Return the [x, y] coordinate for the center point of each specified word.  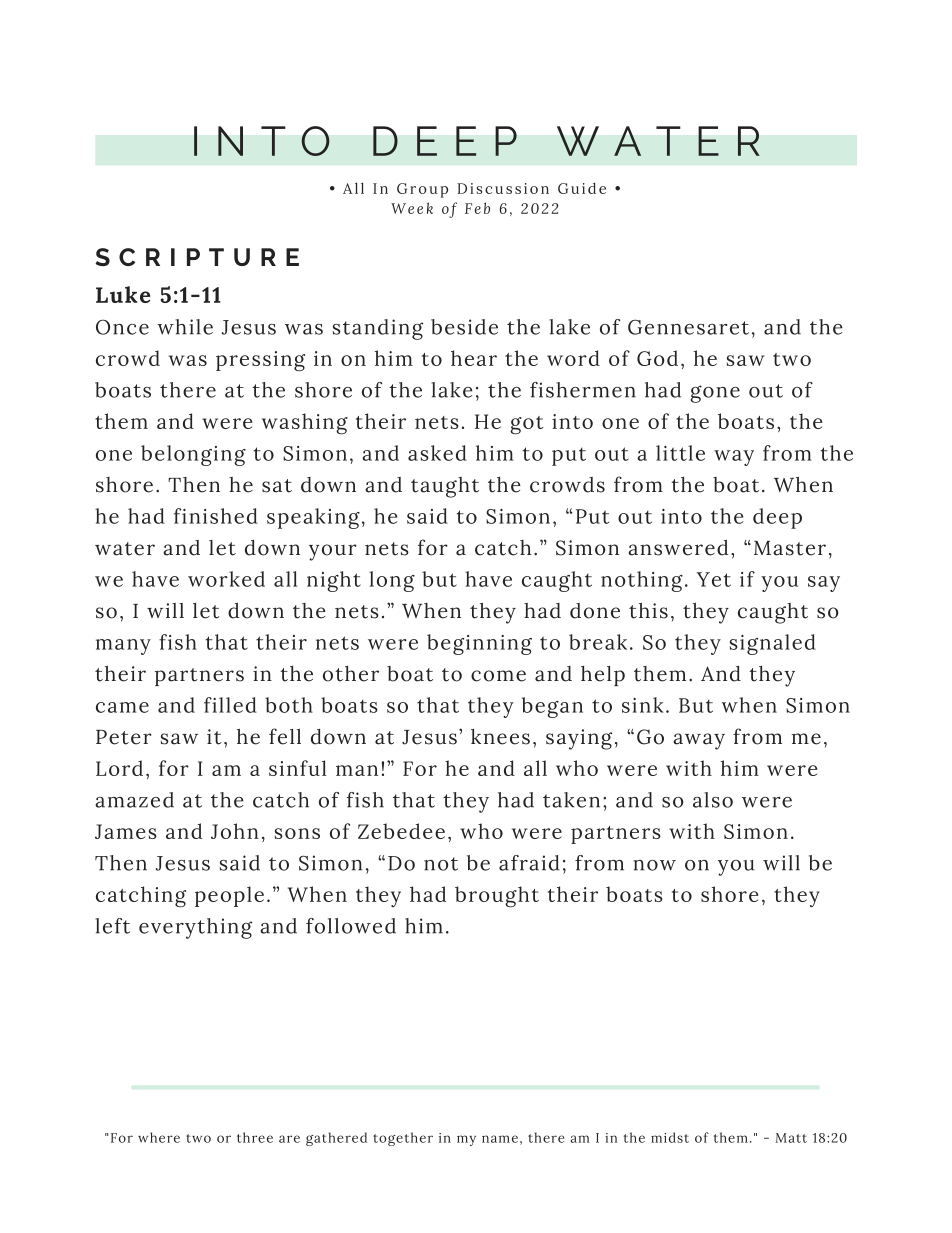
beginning [479, 644]
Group [422, 190]
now [654, 865]
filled [230, 705]
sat [277, 486]
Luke [123, 294]
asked [437, 453]
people [229, 896]
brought [497, 897]
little [680, 453]
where [159, 1137]
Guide [582, 188]
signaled [773, 644]
